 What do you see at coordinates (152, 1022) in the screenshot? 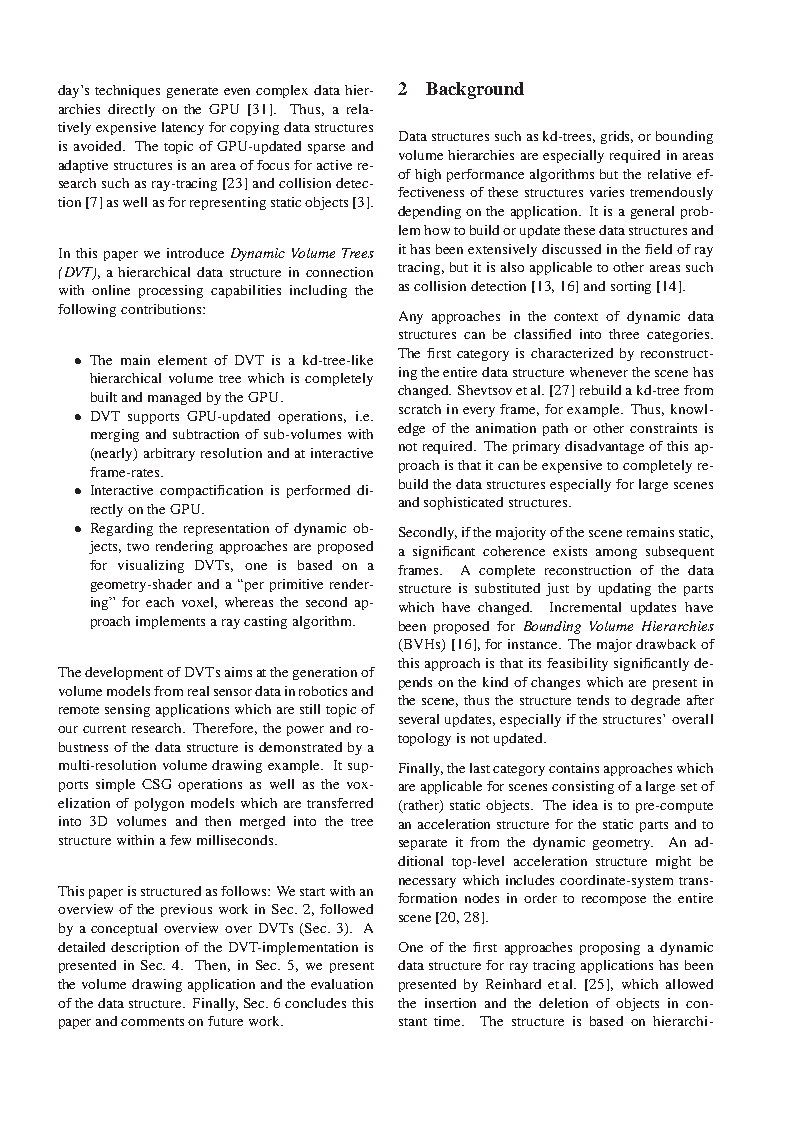
I see `comments` at bounding box center [152, 1022].
